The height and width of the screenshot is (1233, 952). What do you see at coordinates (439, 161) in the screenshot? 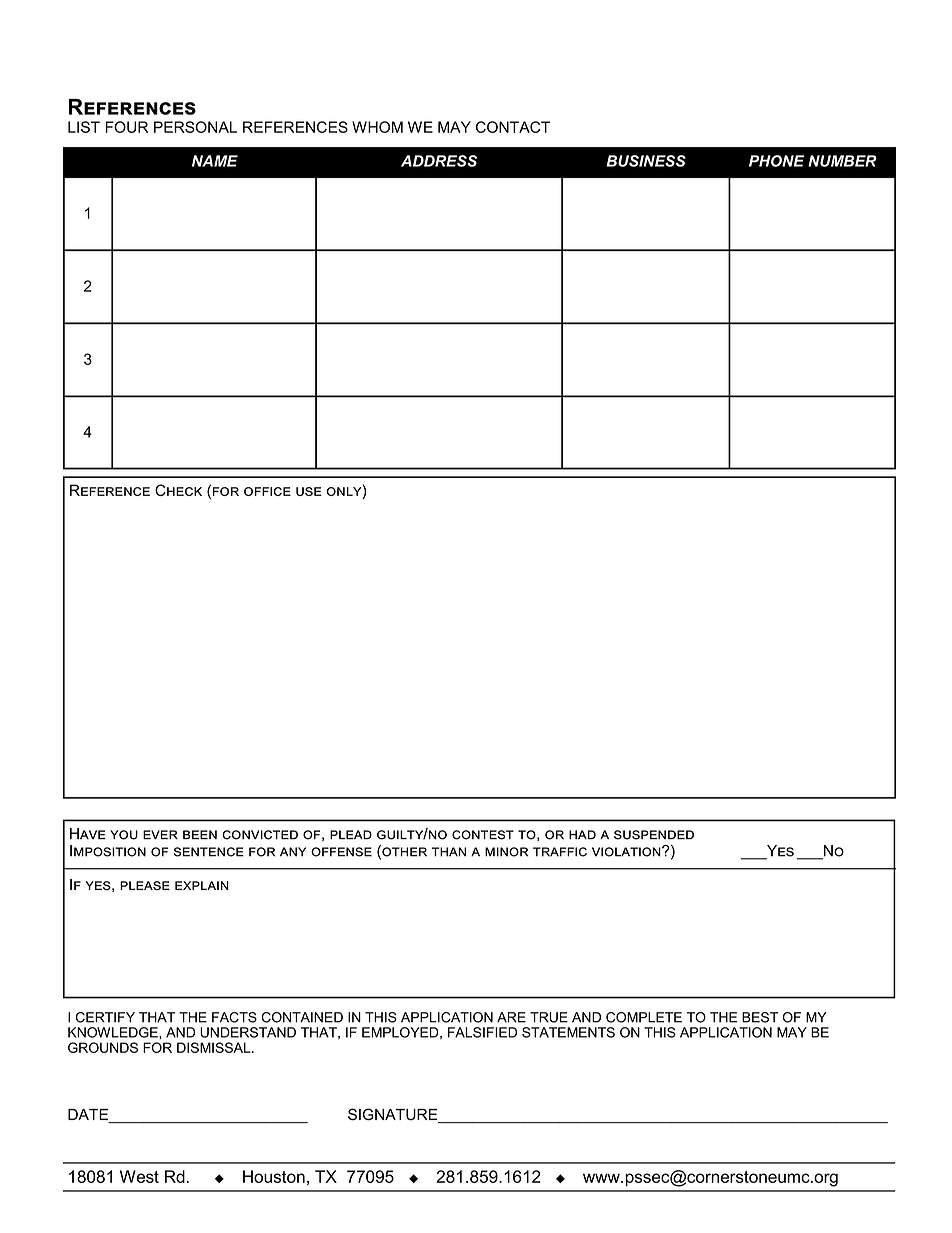
I see `ADDRESS` at bounding box center [439, 161].
